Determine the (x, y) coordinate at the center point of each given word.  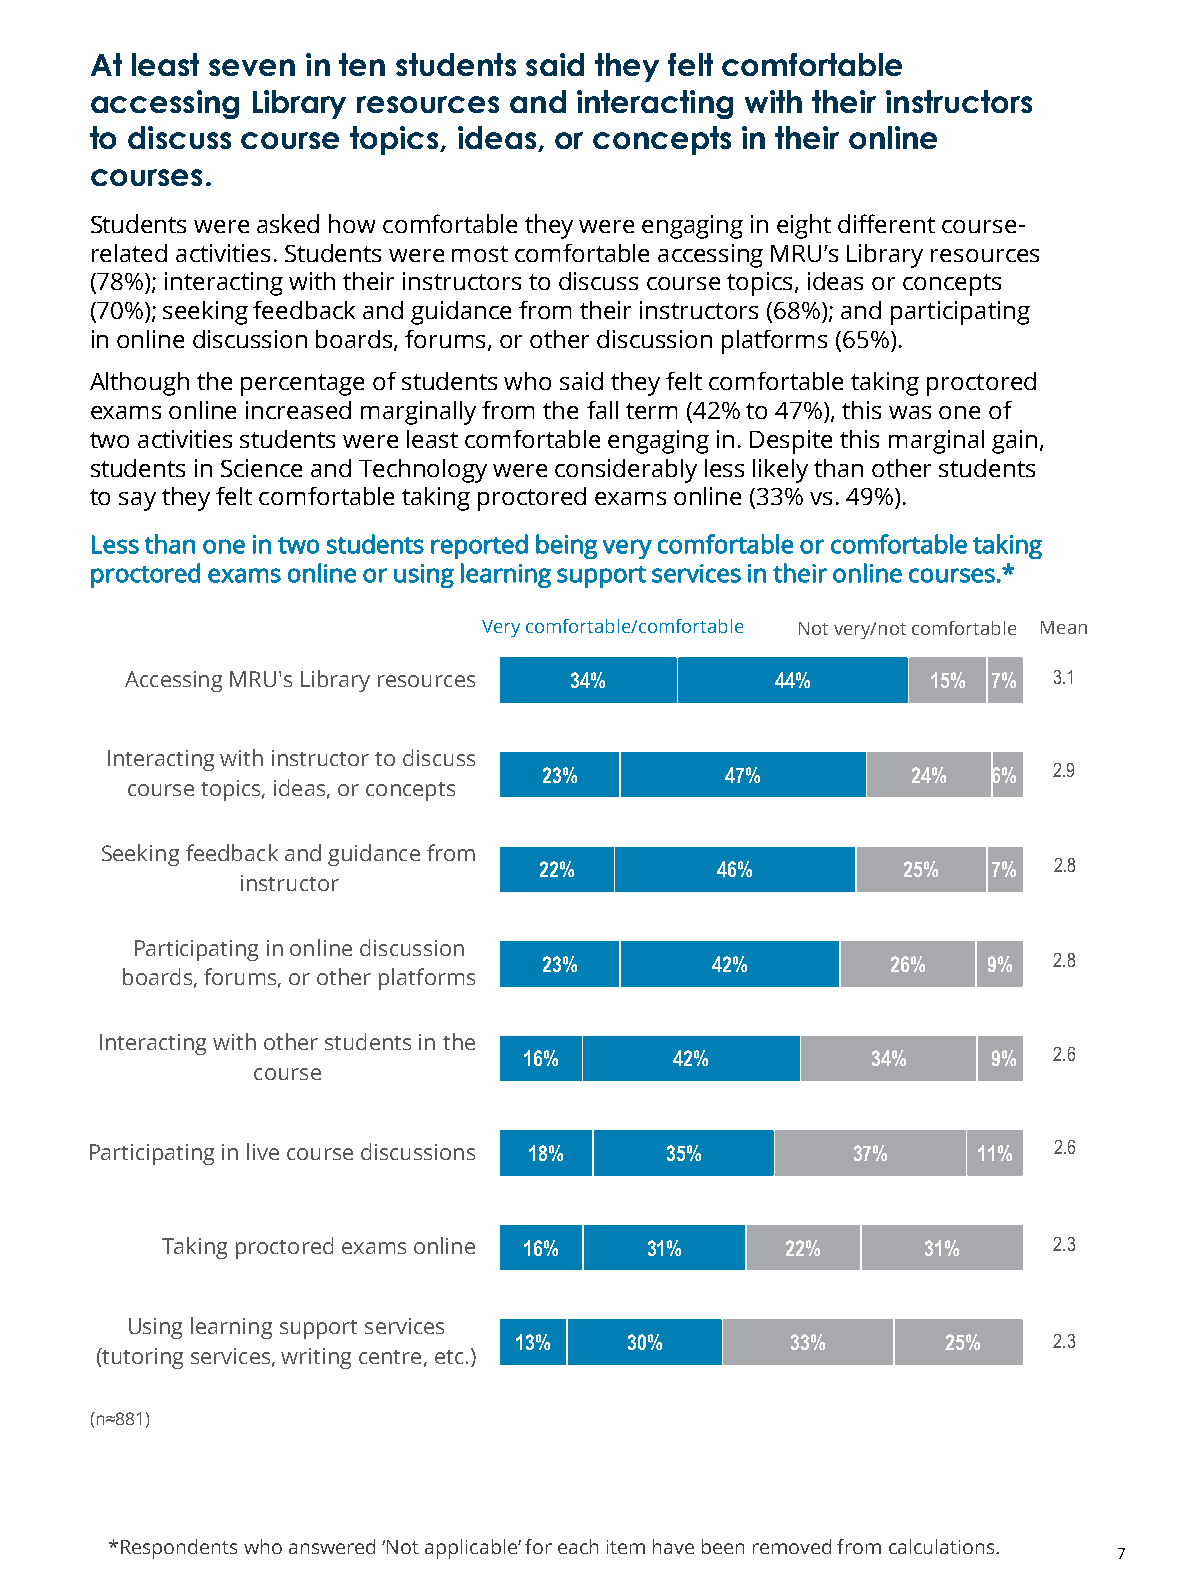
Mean (1064, 627)
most (480, 254)
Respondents (179, 1549)
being (566, 546)
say (137, 501)
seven (252, 67)
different (886, 223)
